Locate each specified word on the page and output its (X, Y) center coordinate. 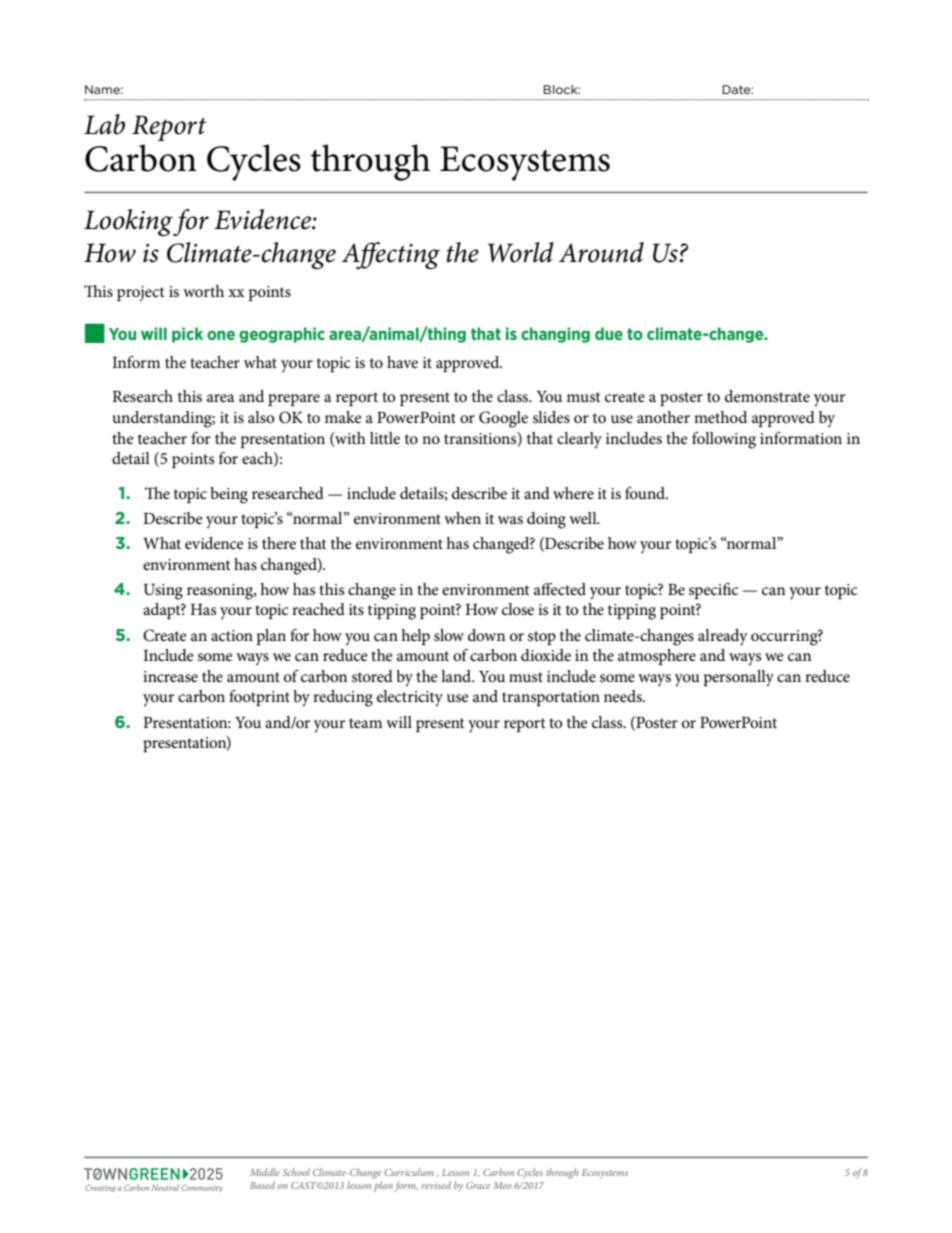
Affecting (391, 255)
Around (601, 252)
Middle (265, 1172)
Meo (502, 1185)
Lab (104, 124)
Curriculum (409, 1172)
